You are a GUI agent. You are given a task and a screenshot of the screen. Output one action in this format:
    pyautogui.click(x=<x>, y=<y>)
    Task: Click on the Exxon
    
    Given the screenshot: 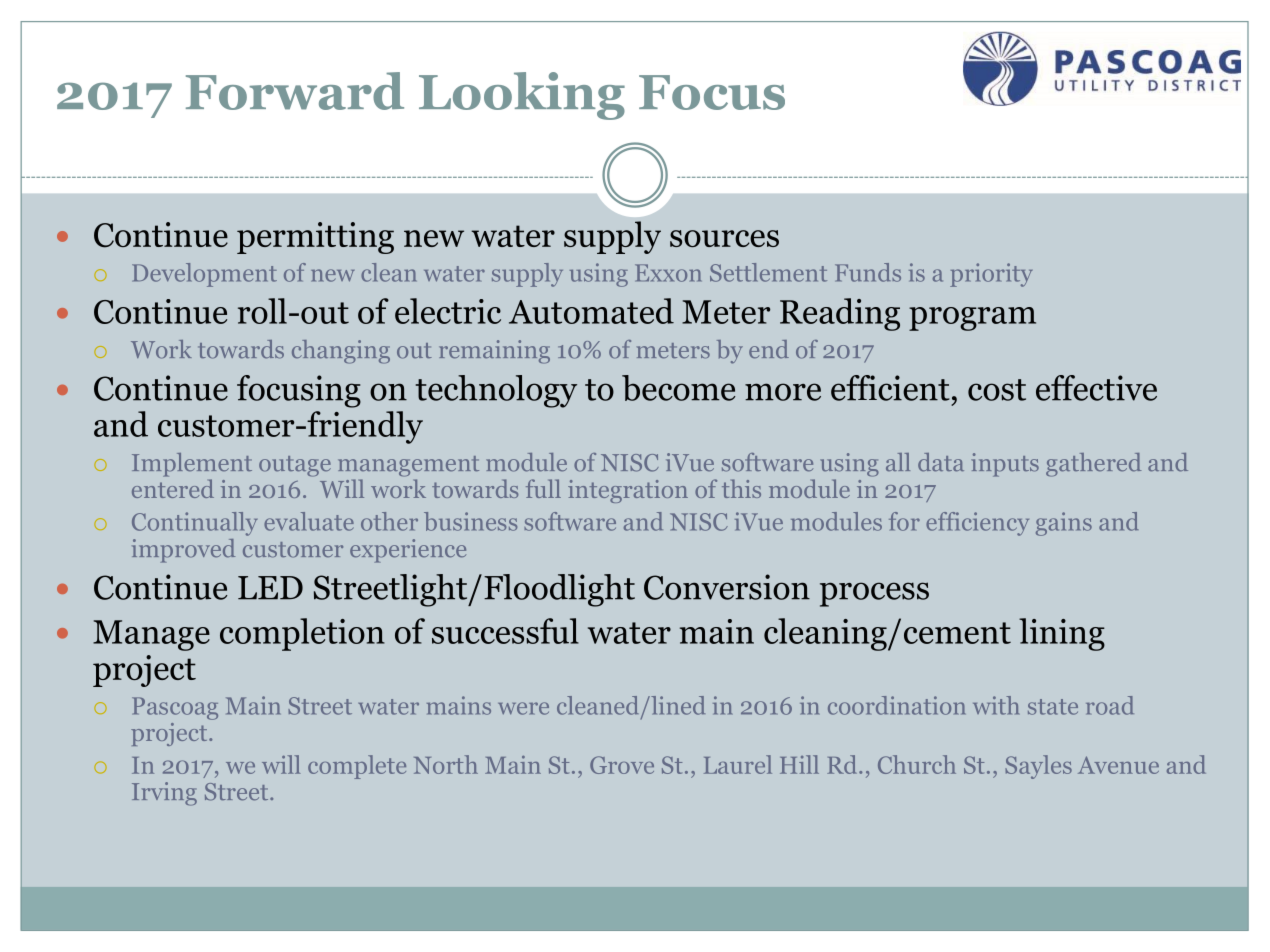 What is the action you would take?
    pyautogui.click(x=668, y=273)
